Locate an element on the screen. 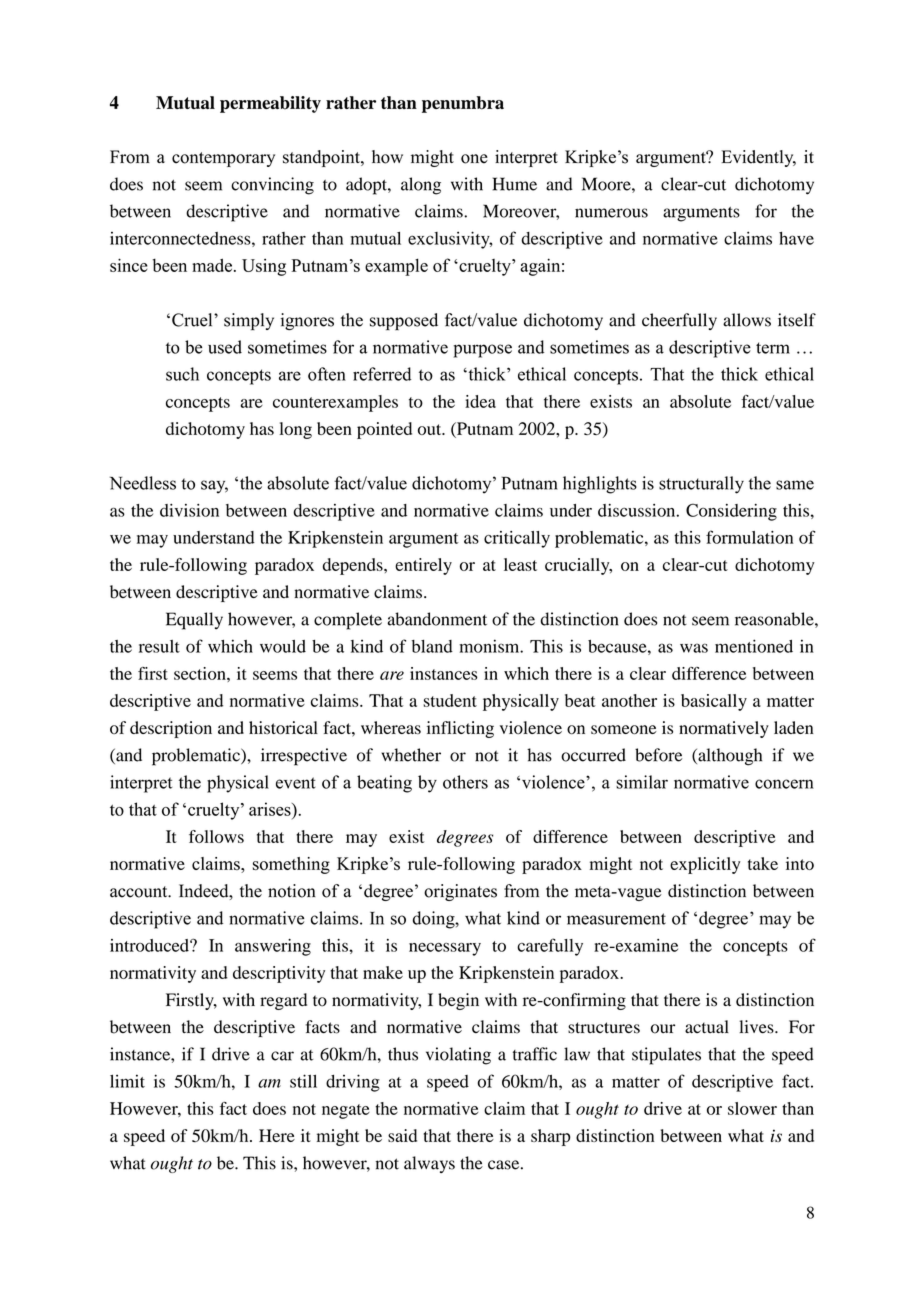 The image size is (924, 1308). abandonment is located at coordinates (437, 619).
